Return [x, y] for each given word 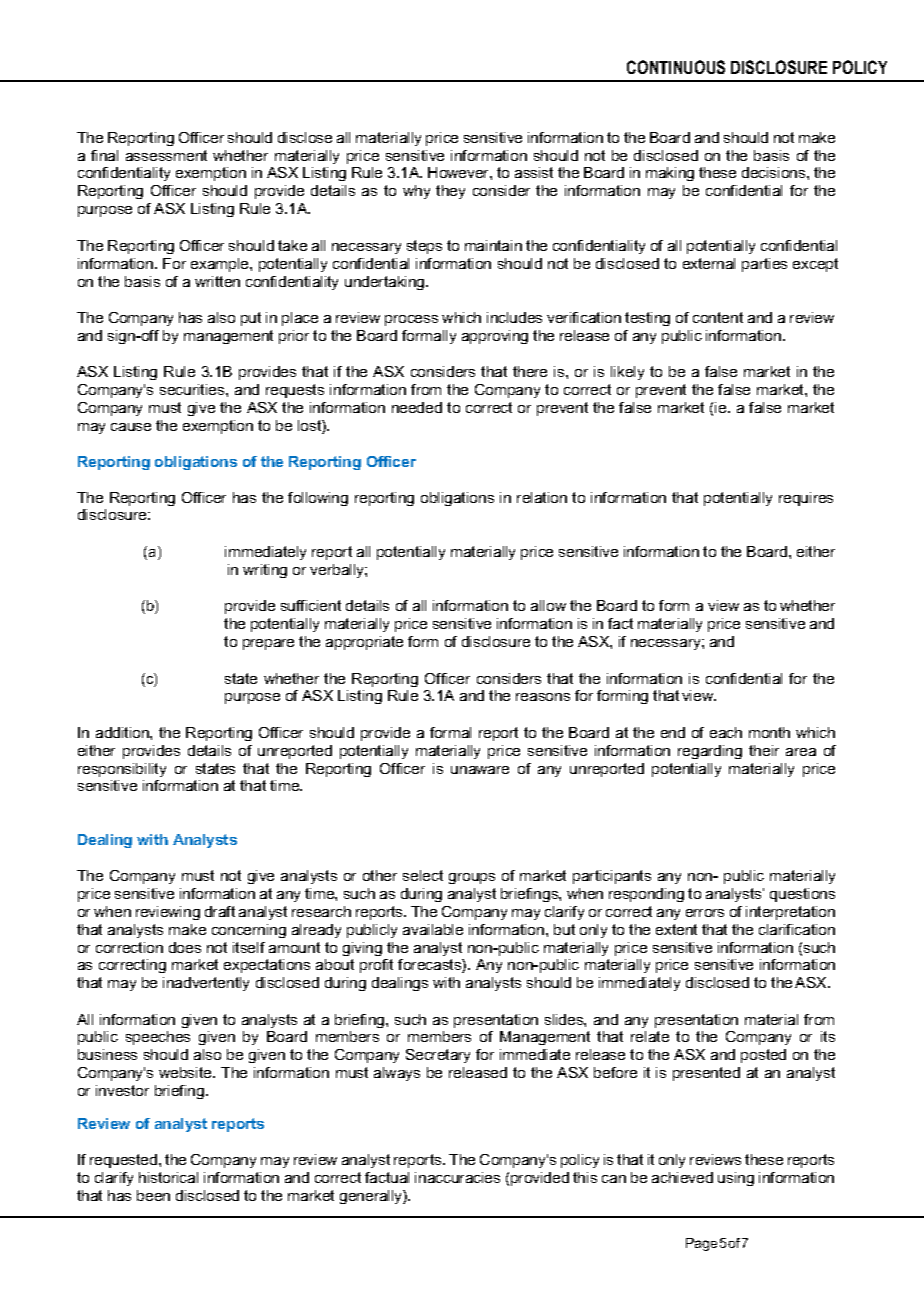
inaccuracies [457, 1177]
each [726, 732]
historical [168, 1177]
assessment [166, 155]
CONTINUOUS [676, 67]
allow [548, 605]
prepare [268, 644]
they [450, 192]
